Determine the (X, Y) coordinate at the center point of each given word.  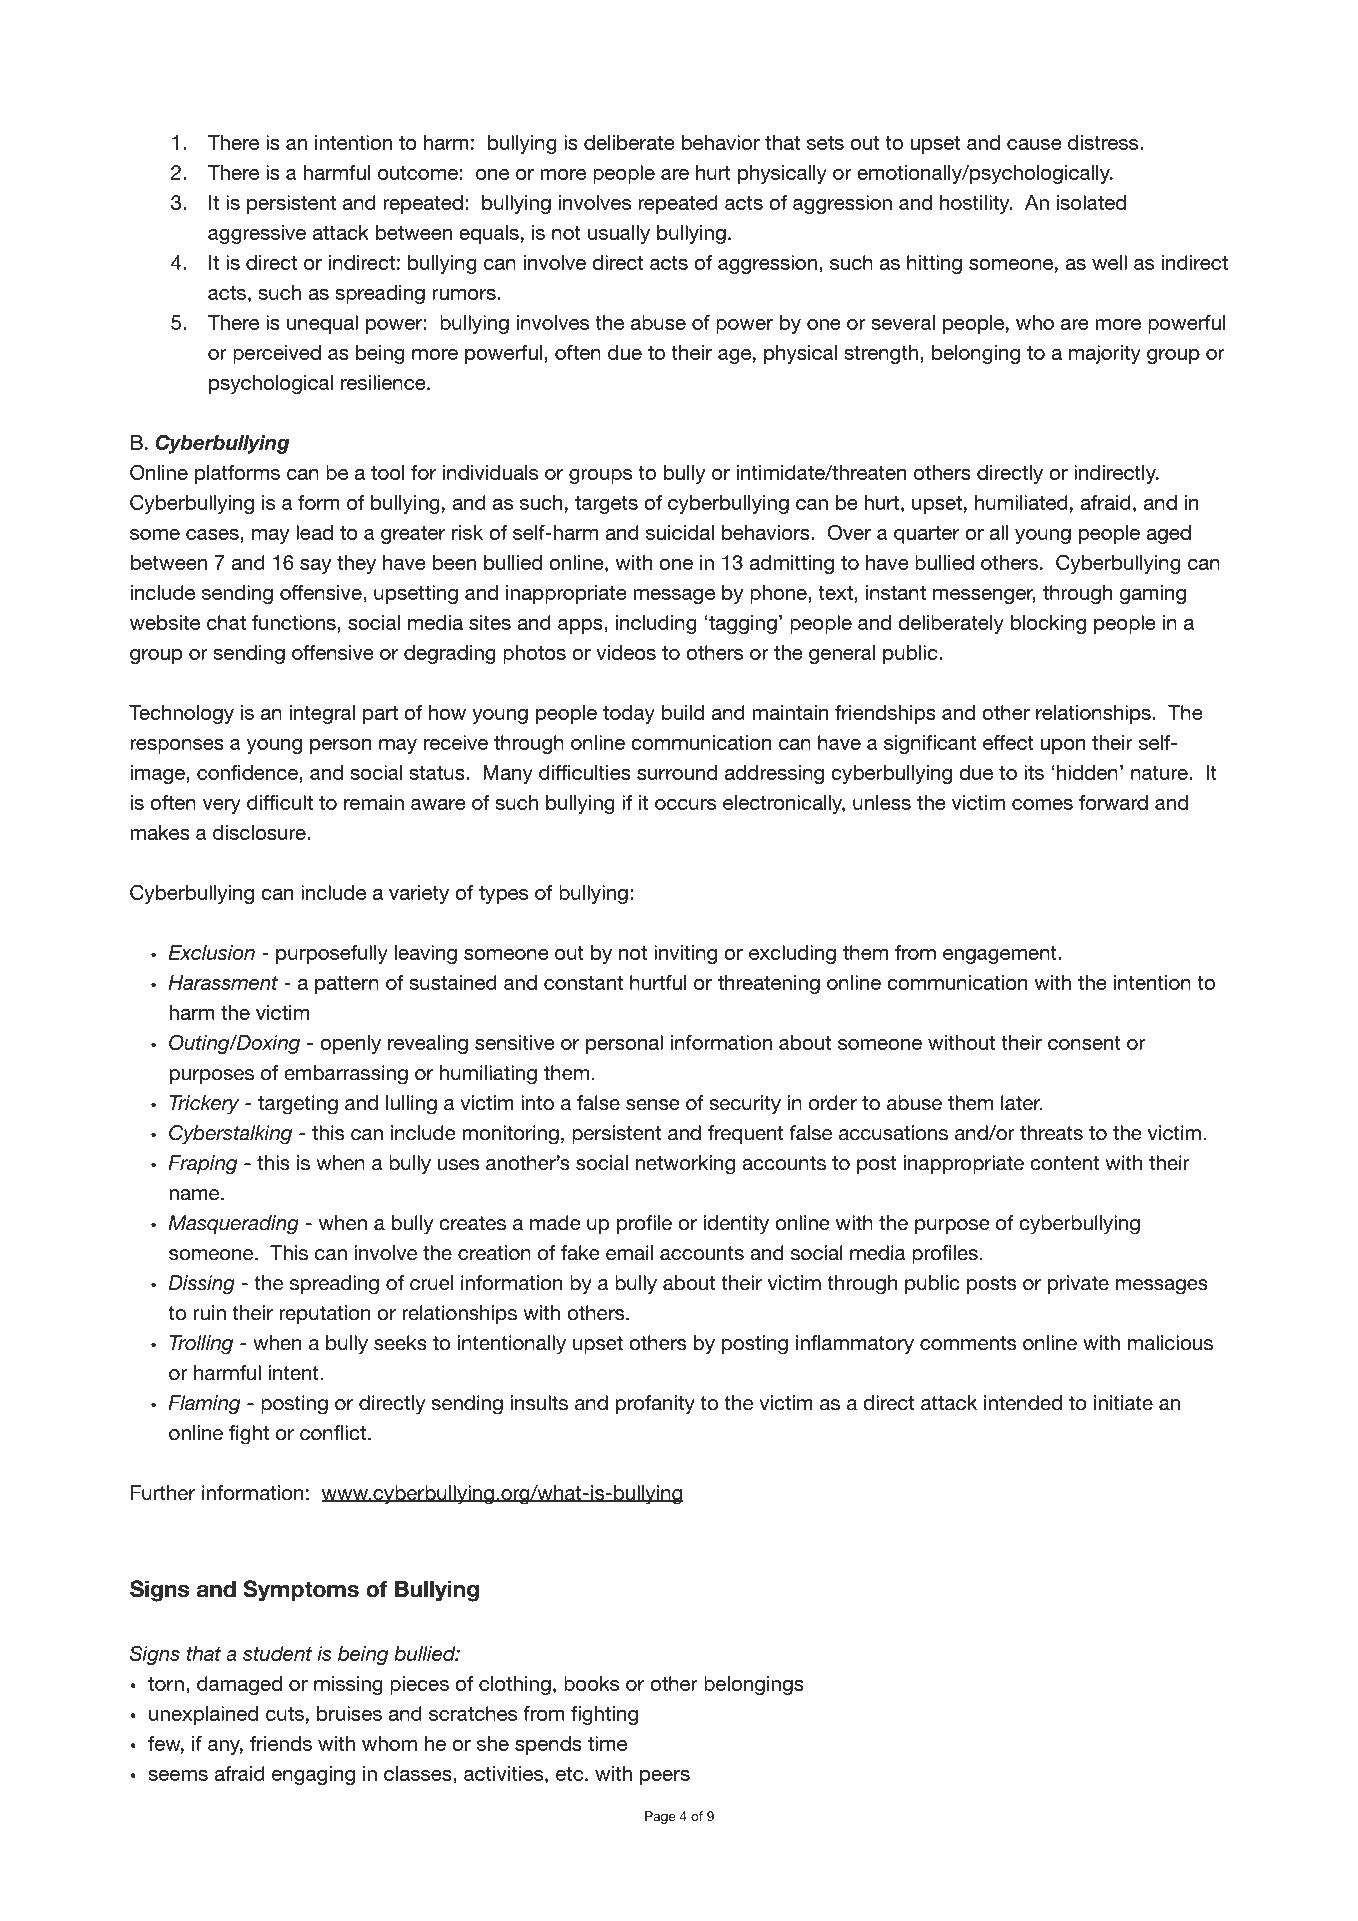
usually (619, 234)
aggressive (257, 234)
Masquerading (234, 1225)
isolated (1091, 202)
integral (322, 714)
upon (1063, 746)
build (683, 712)
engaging (313, 1775)
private (1078, 1284)
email (629, 1253)
